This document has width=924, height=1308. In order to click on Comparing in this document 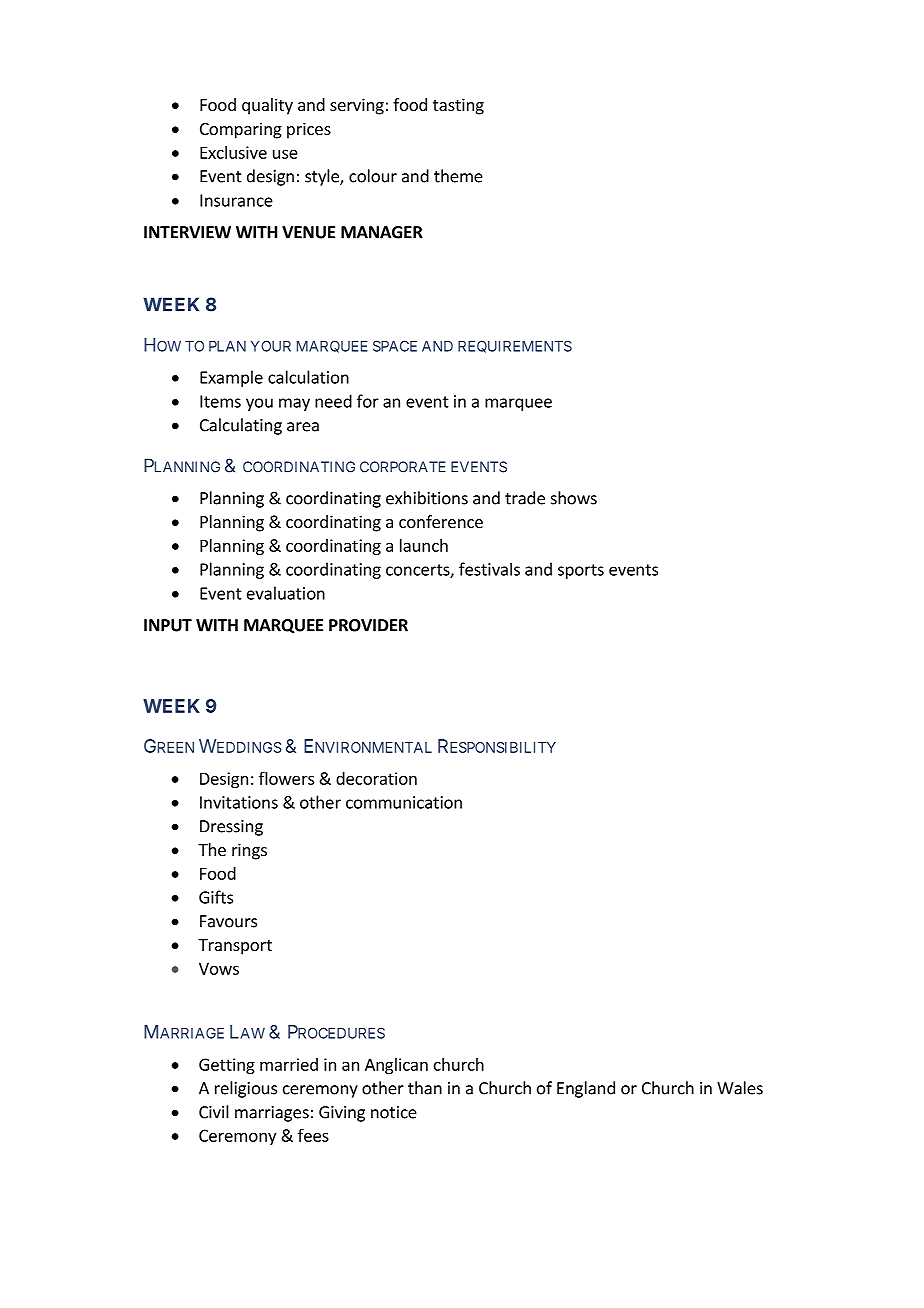, I will do `click(241, 130)`.
